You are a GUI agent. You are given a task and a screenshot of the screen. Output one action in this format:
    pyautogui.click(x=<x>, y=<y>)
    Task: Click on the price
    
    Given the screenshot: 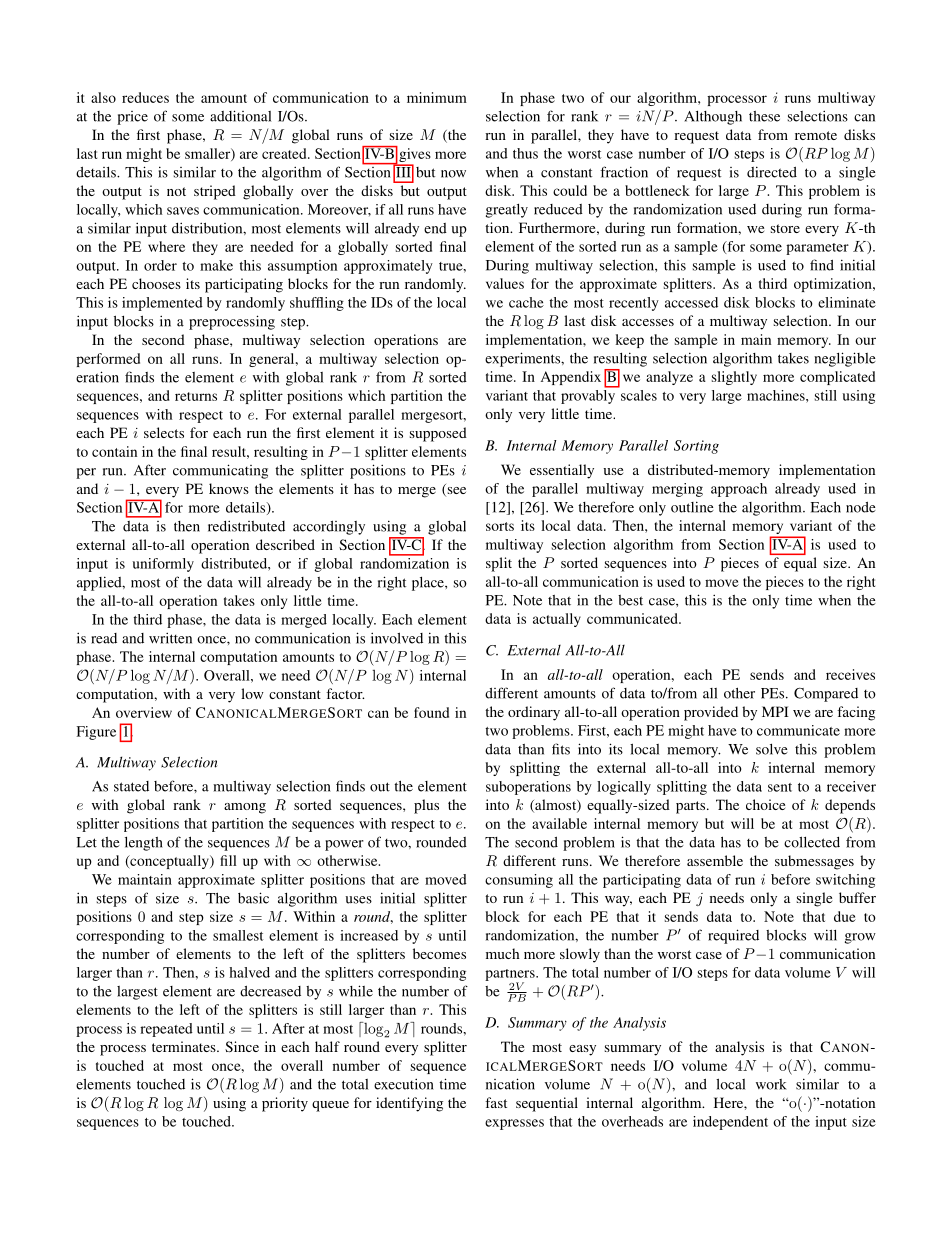 What is the action you would take?
    pyautogui.click(x=132, y=118)
